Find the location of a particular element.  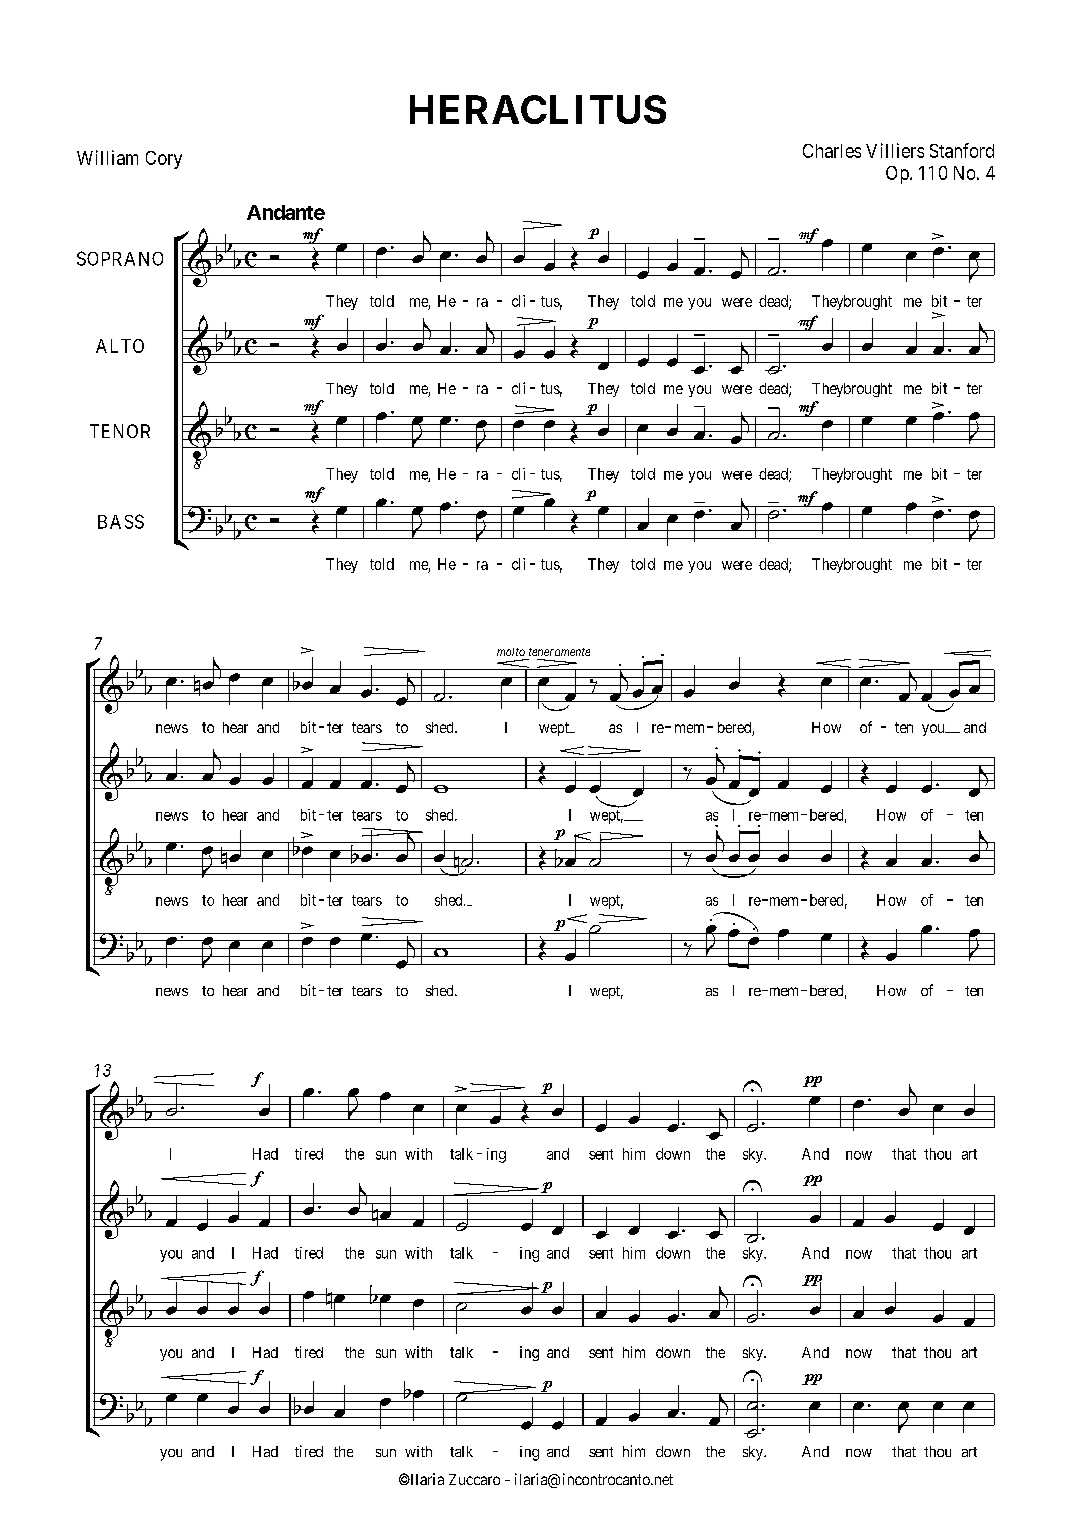

ALTO is located at coordinates (120, 346).
